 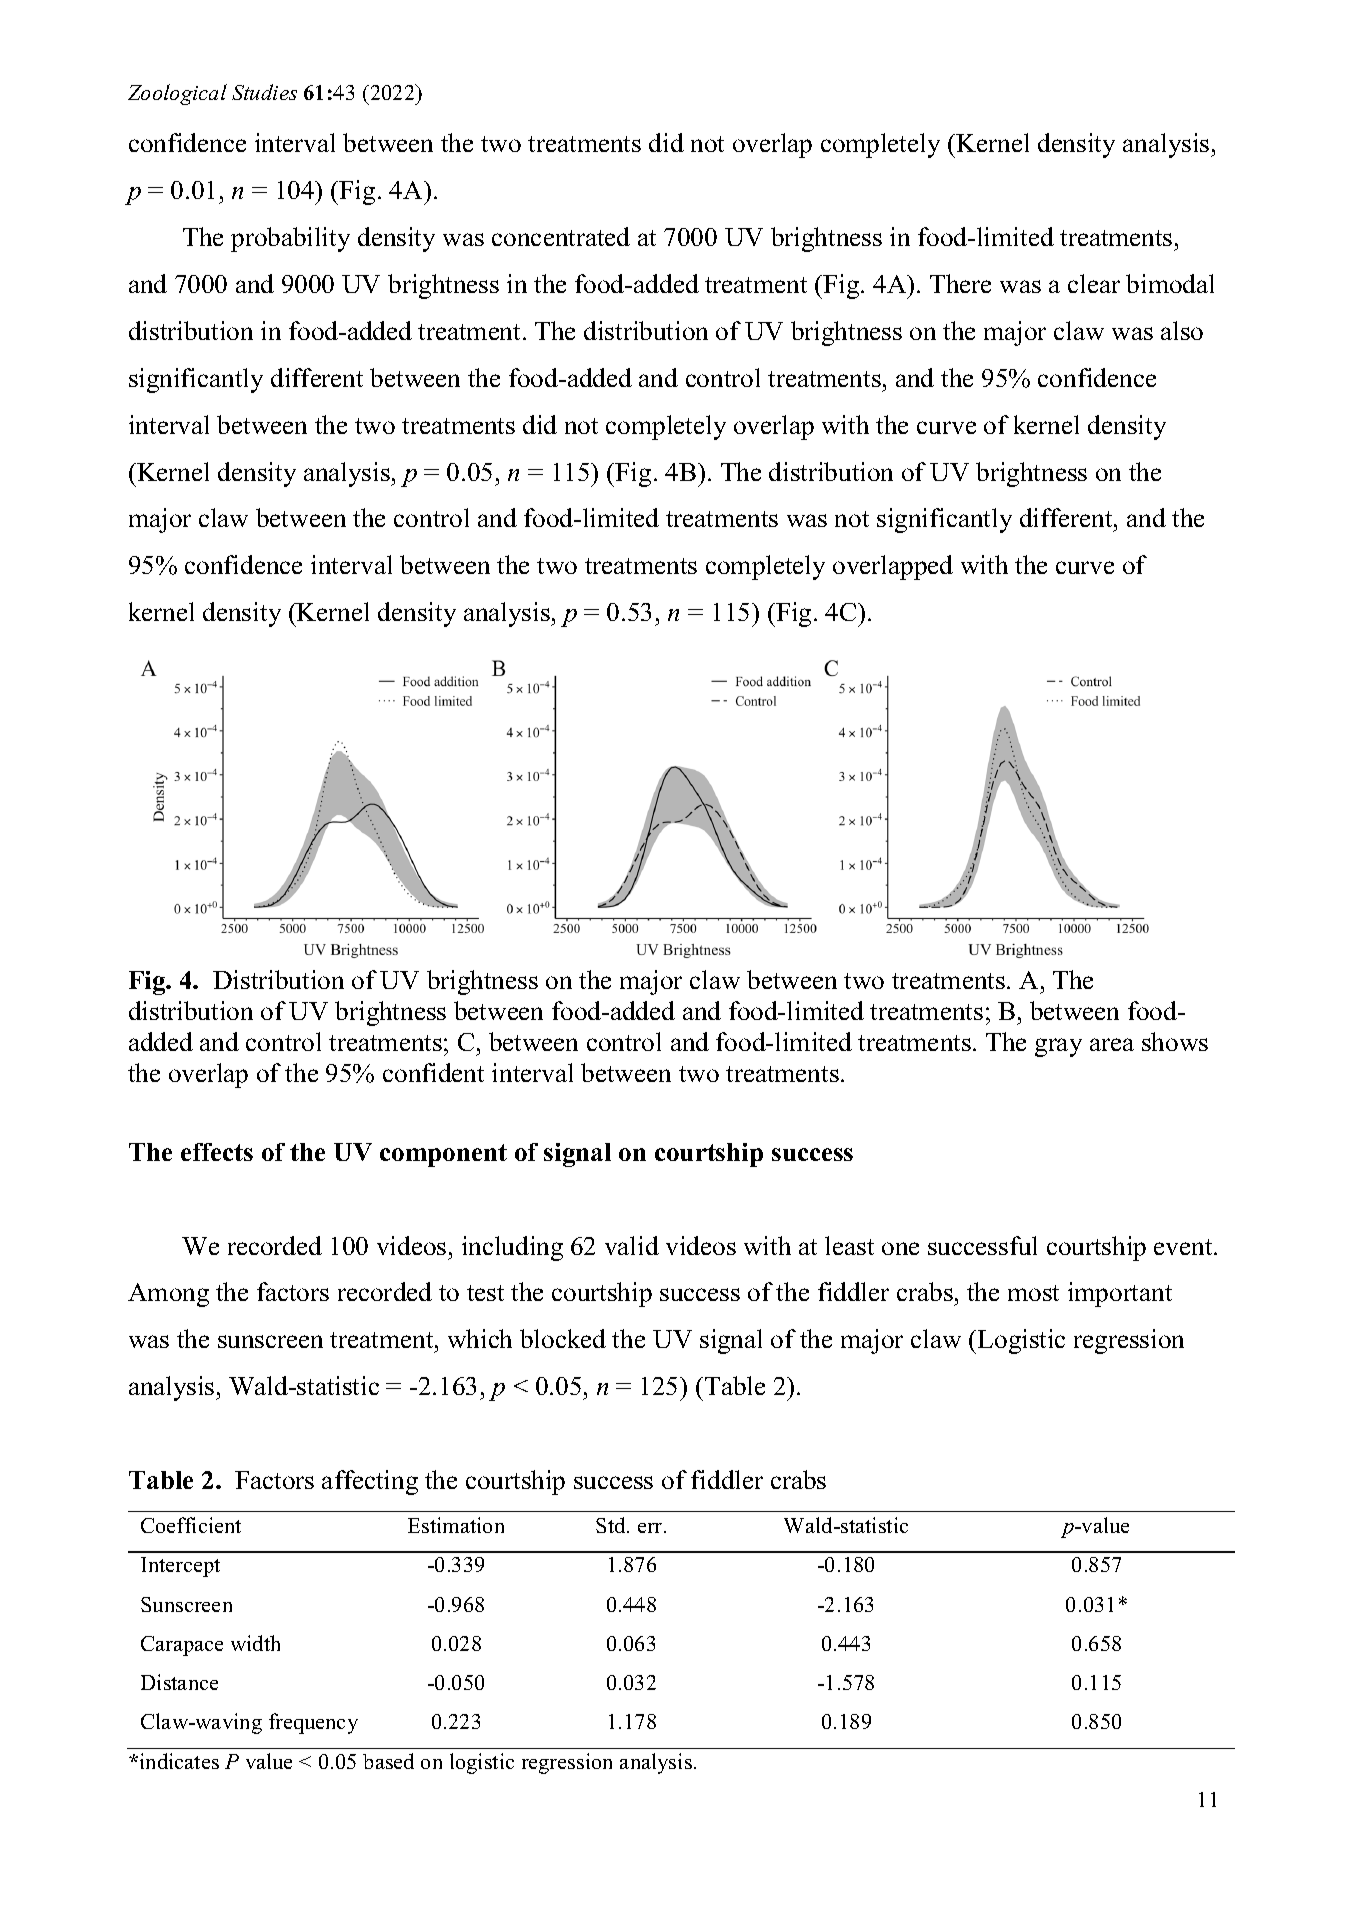 I want to click on most, so click(x=1033, y=1293).
